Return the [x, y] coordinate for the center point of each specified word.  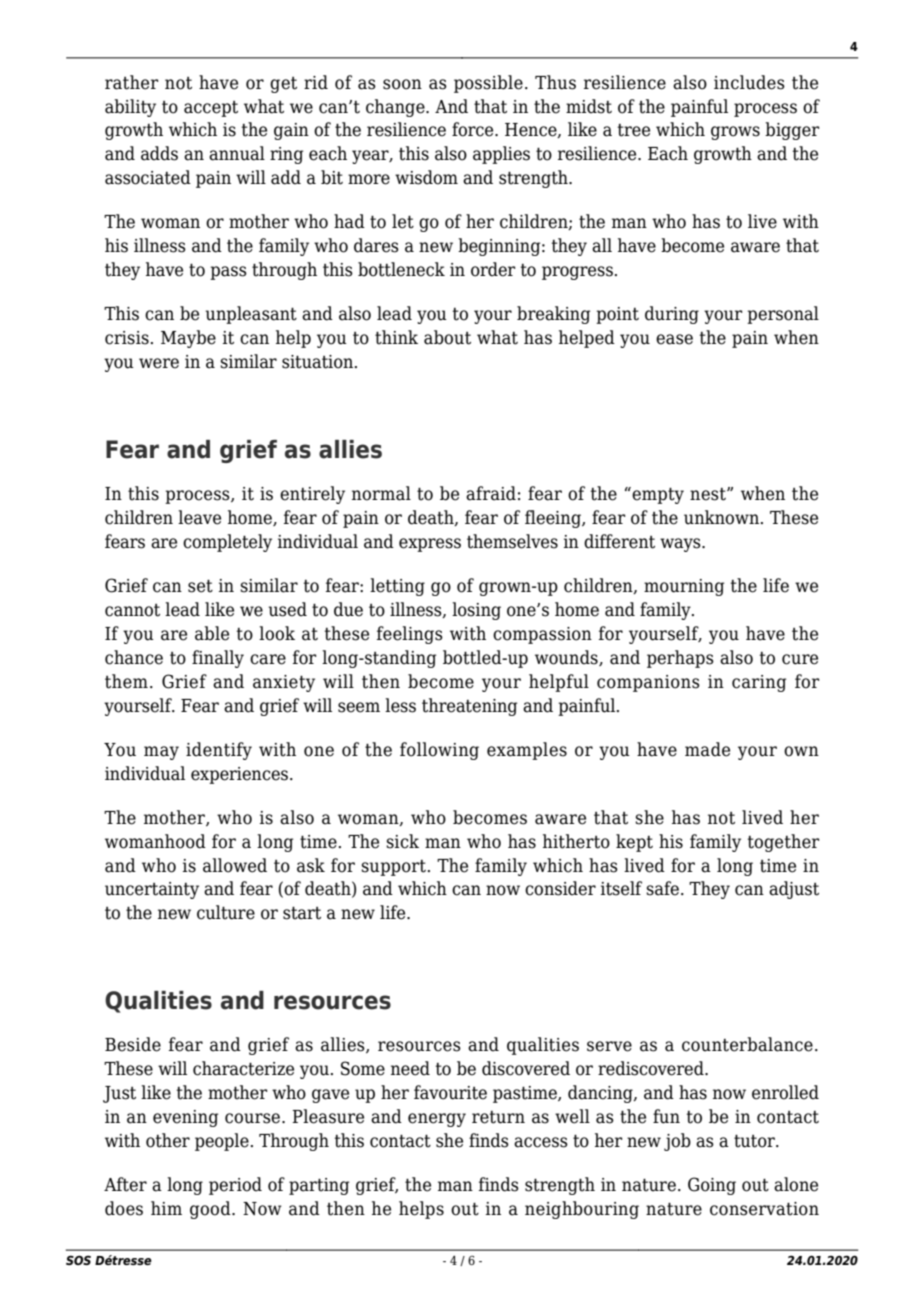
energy [437, 1120]
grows [735, 133]
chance [134, 657]
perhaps [680, 659]
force [474, 129]
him [166, 1208]
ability [130, 108]
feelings [410, 635]
